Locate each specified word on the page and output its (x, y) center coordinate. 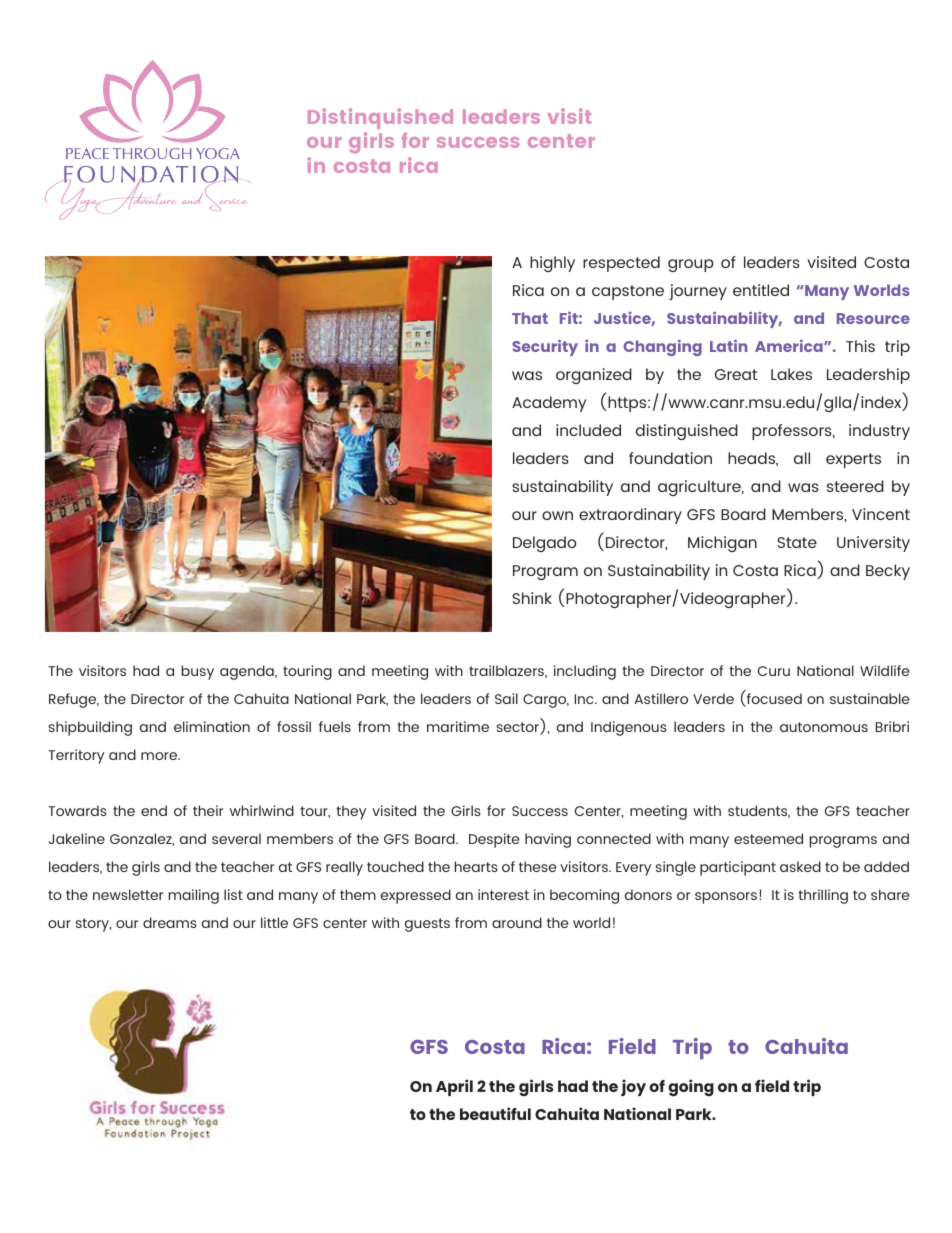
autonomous (824, 727)
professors (793, 432)
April (454, 1087)
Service (227, 194)
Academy (549, 404)
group (691, 265)
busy (198, 672)
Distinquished (380, 118)
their (208, 810)
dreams (170, 922)
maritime (458, 726)
